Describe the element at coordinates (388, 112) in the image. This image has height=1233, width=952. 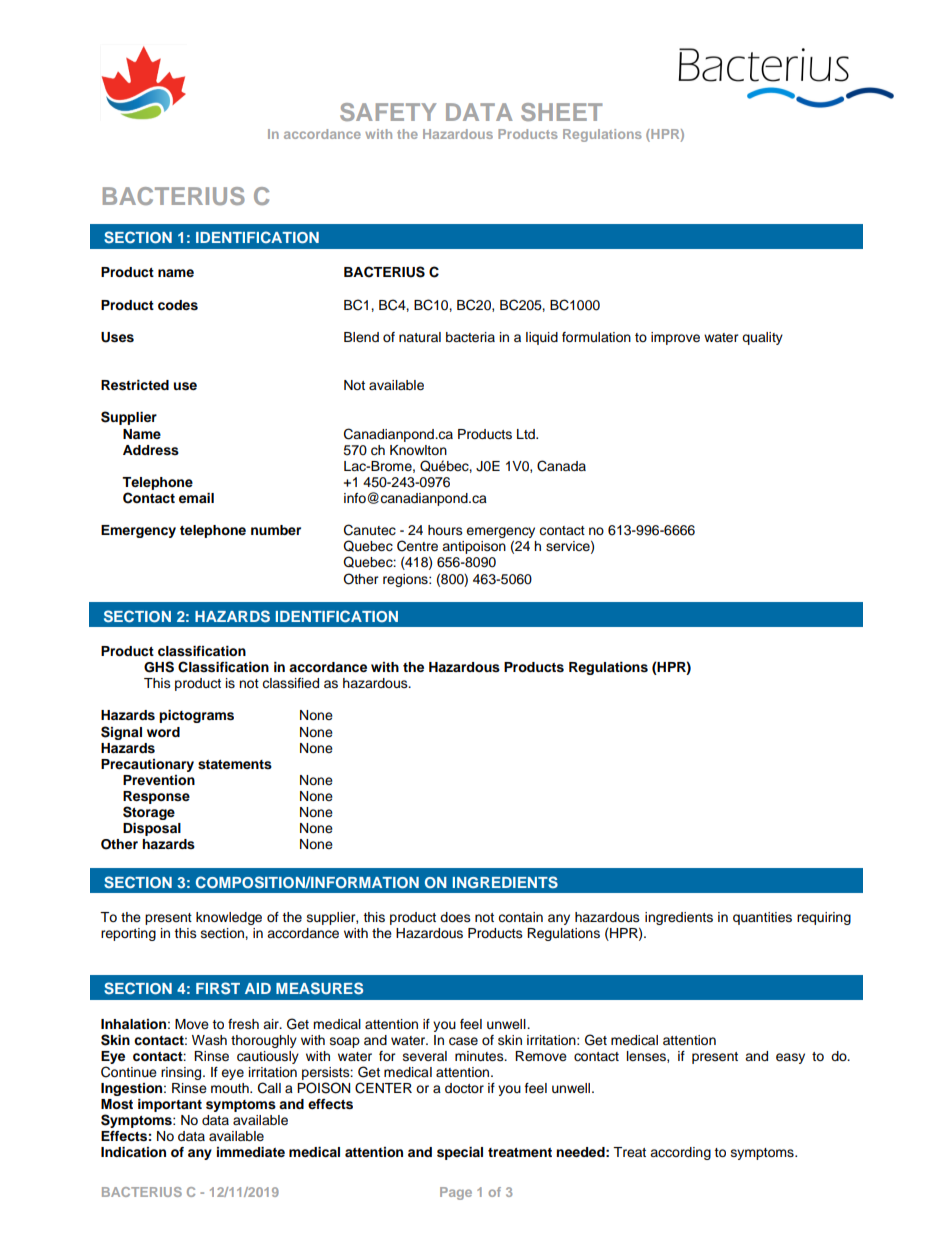
I see `SAFETY` at that location.
